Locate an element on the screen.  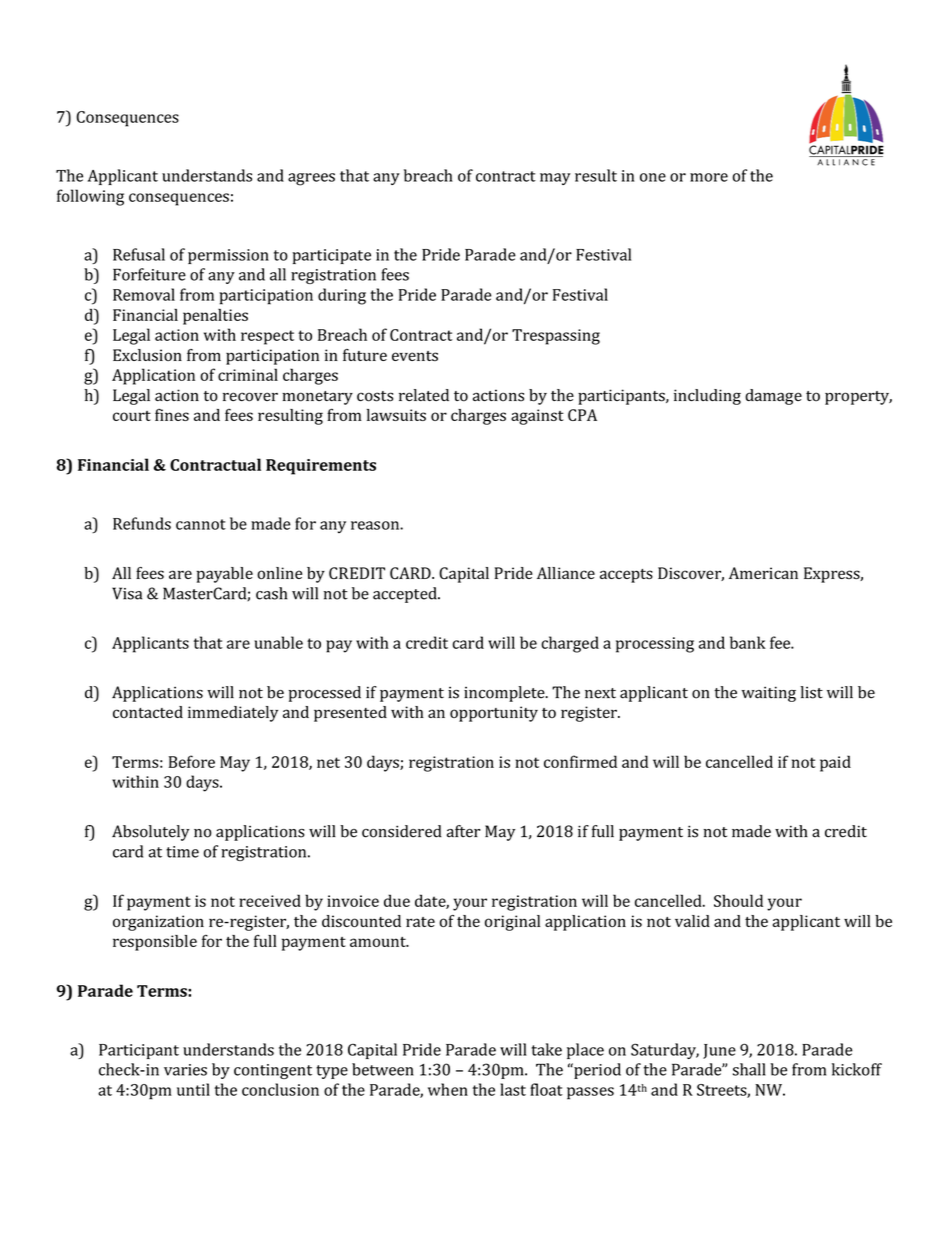
Alliance is located at coordinates (566, 573).
